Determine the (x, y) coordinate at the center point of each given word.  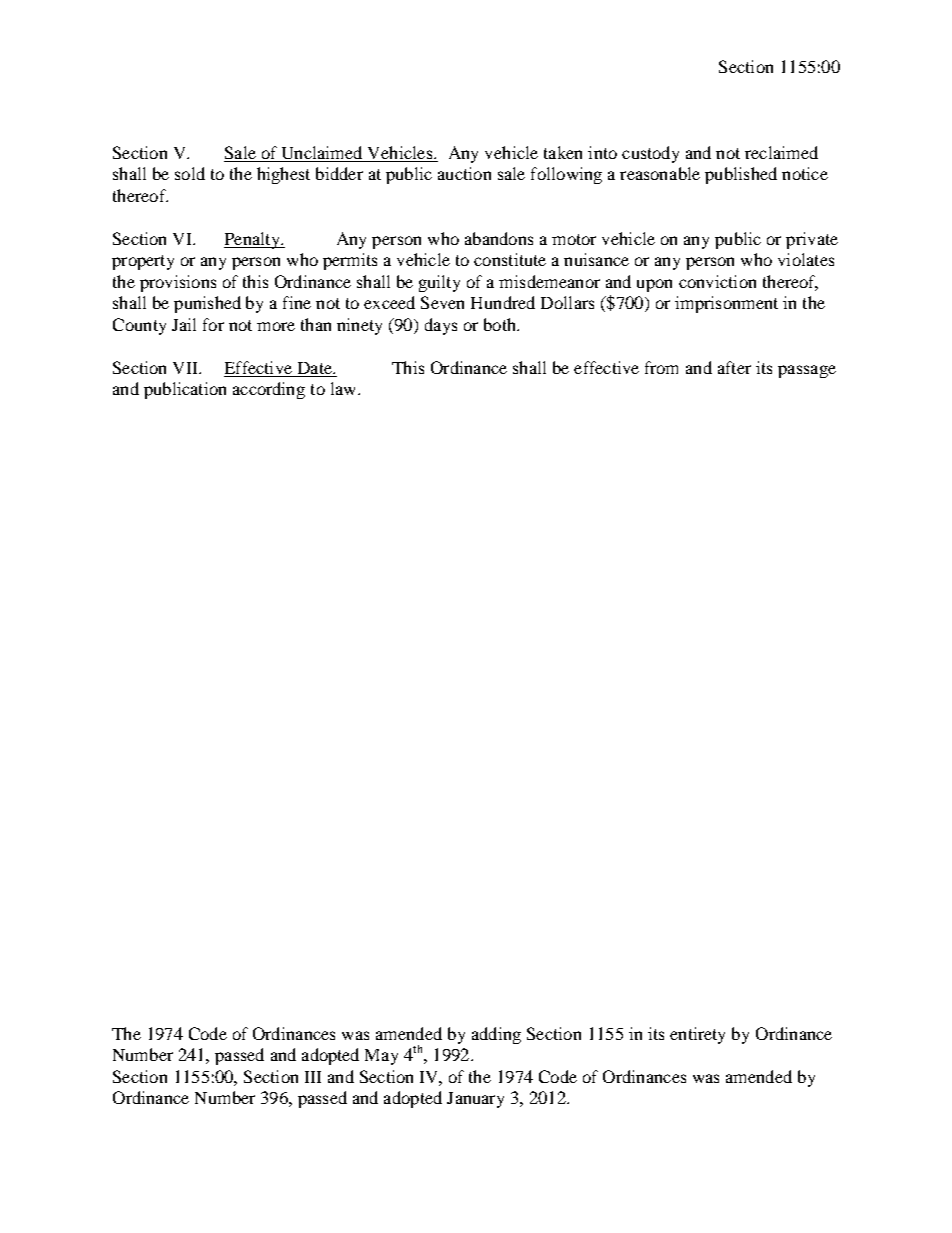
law (343, 388)
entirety (697, 1035)
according (269, 390)
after (734, 367)
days (441, 326)
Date (316, 368)
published (741, 175)
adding (496, 1035)
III (313, 1077)
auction (464, 173)
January (475, 1100)
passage (807, 371)
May (381, 1057)
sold (190, 173)
